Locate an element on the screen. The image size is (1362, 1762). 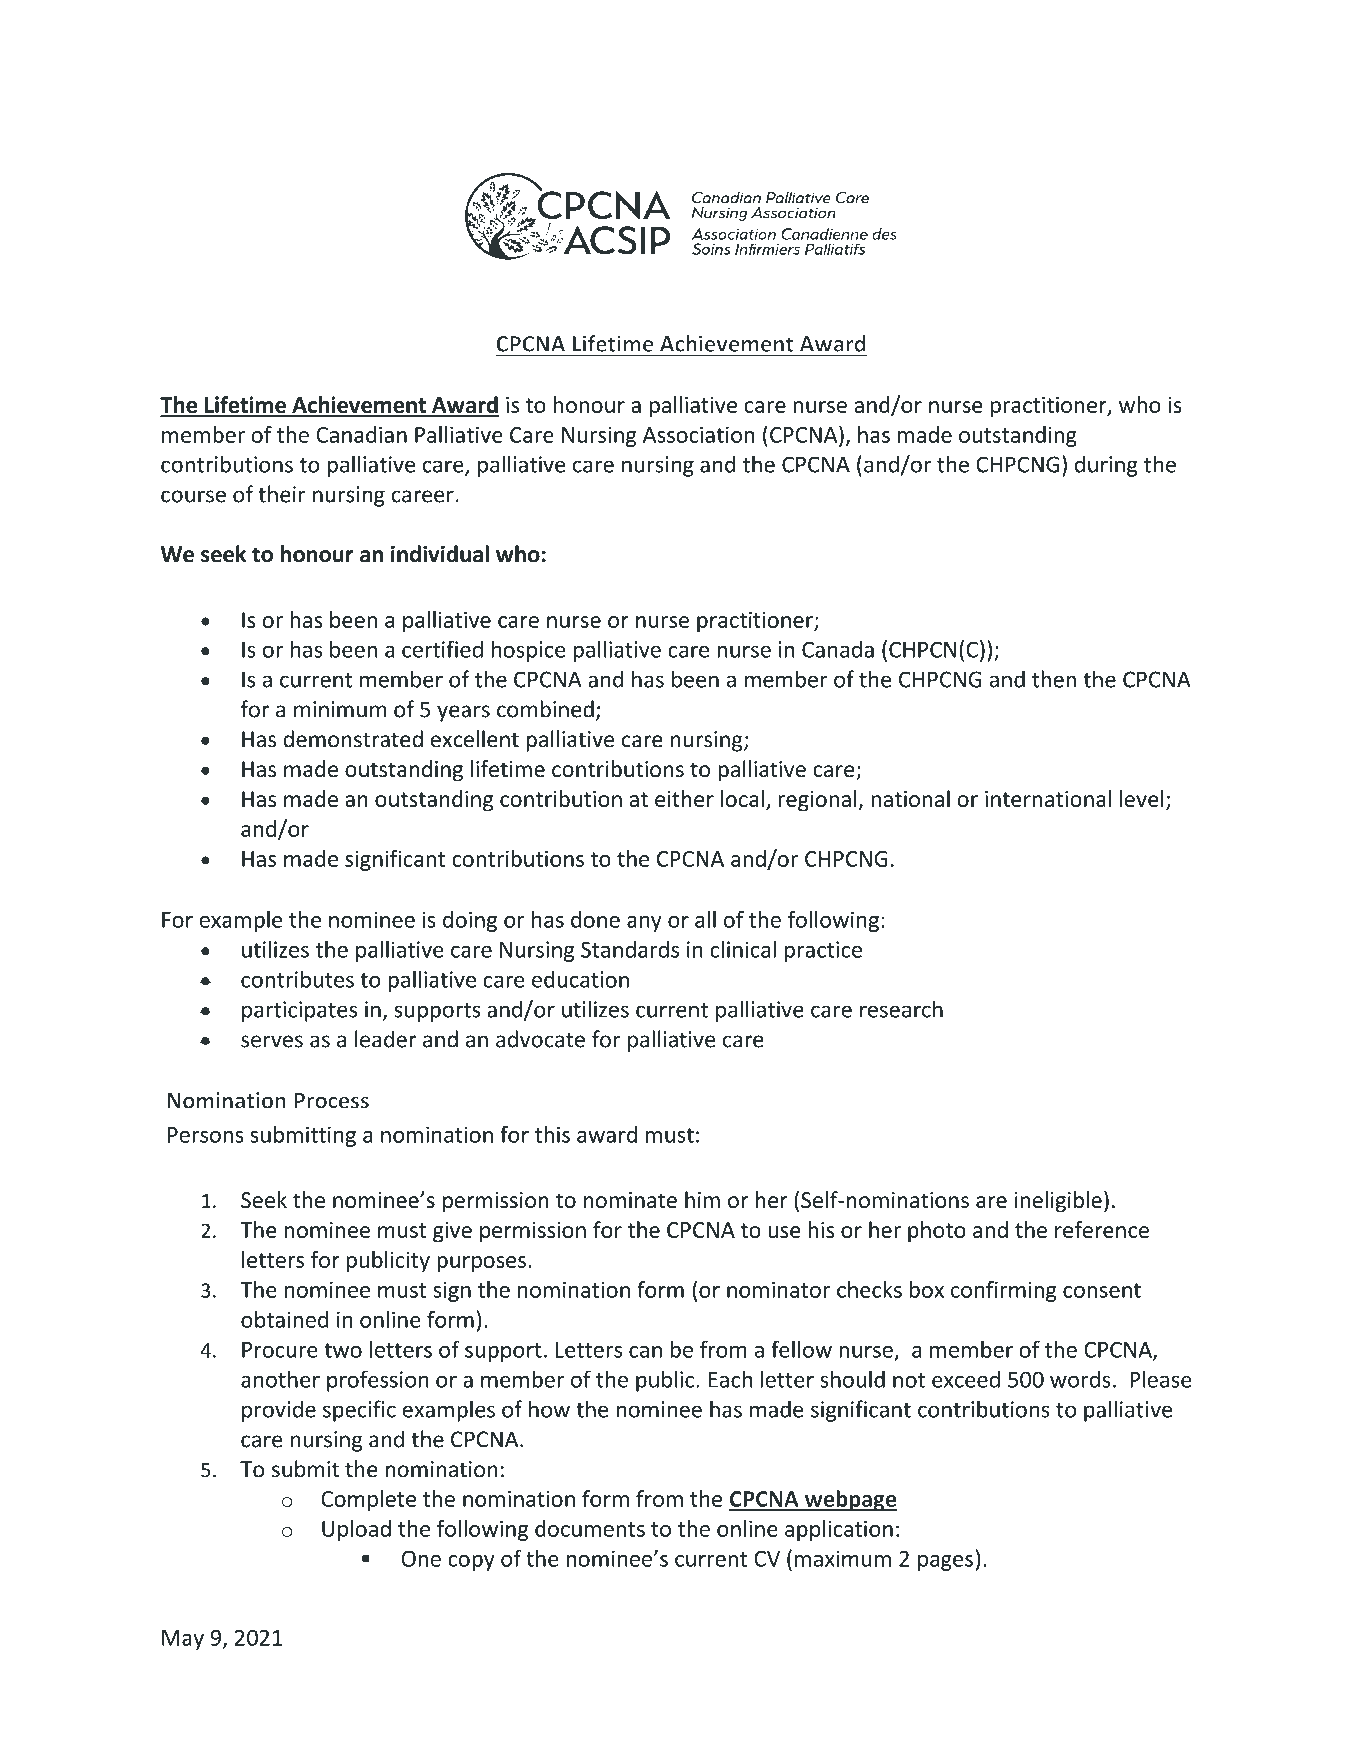
level is located at coordinates (1142, 798).
